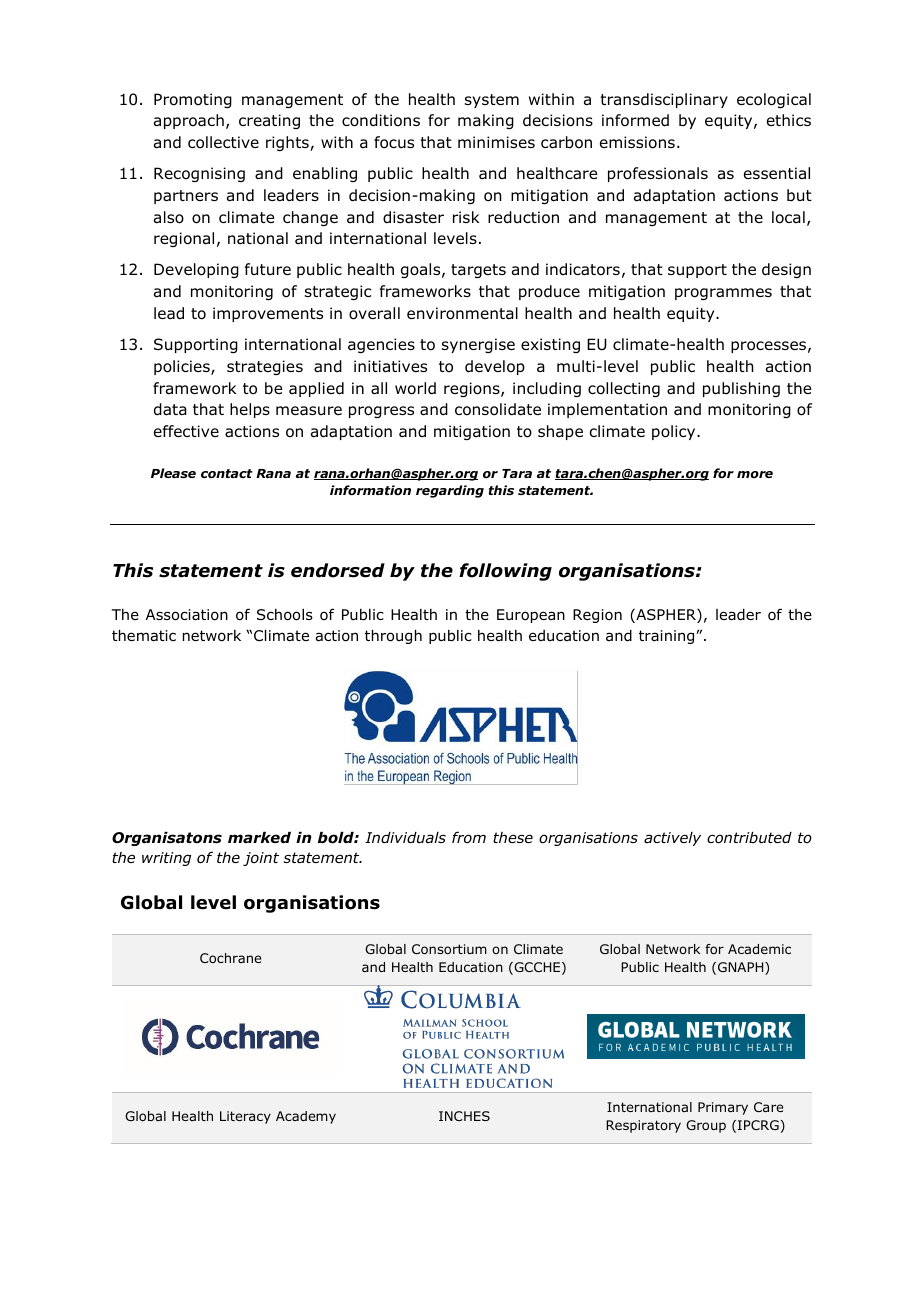 The height and width of the screenshot is (1309, 924). I want to click on Primary, so click(723, 1108).
